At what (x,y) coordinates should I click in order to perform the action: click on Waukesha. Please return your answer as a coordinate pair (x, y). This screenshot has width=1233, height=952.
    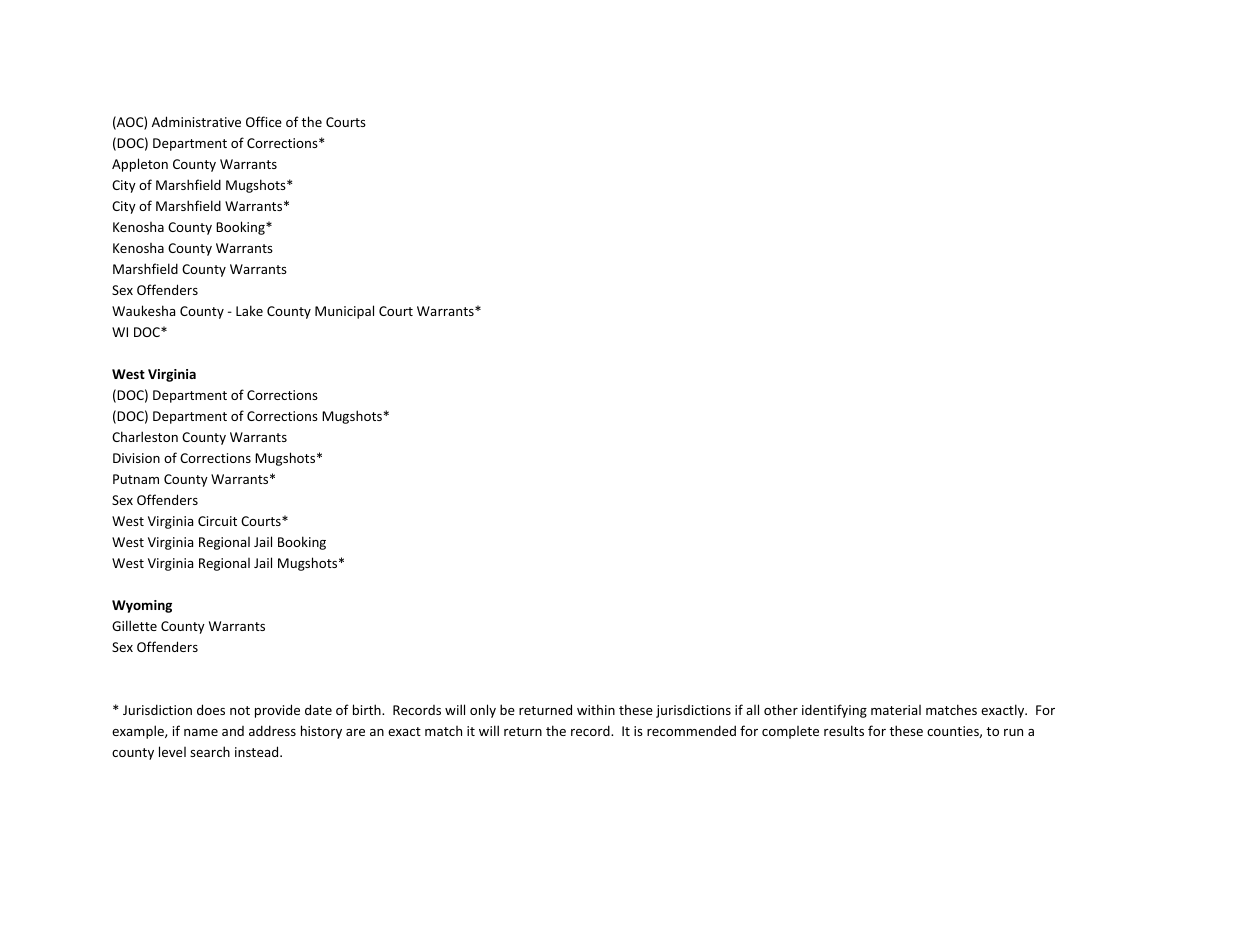
    Looking at the image, I should click on (143, 310).
